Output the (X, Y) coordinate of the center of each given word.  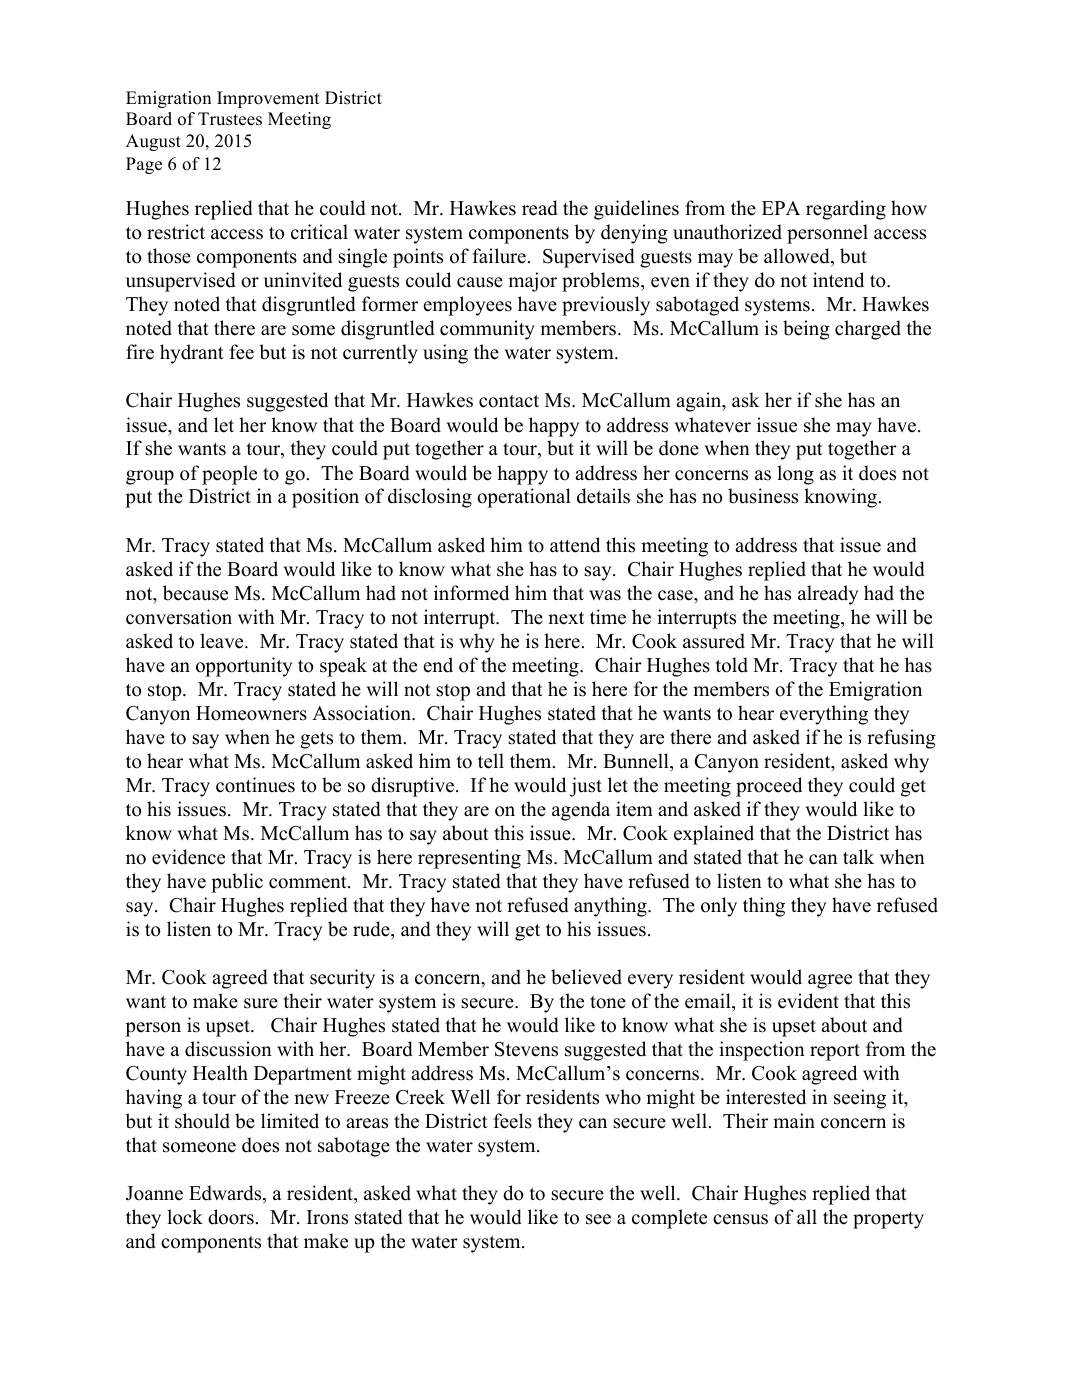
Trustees (230, 119)
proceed (769, 787)
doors (231, 1217)
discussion (228, 1049)
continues (255, 785)
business (763, 496)
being (806, 330)
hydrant (192, 354)
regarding (846, 210)
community (487, 330)
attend (575, 545)
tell (491, 761)
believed (586, 977)
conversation (179, 617)
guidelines (636, 210)
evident (808, 1001)
